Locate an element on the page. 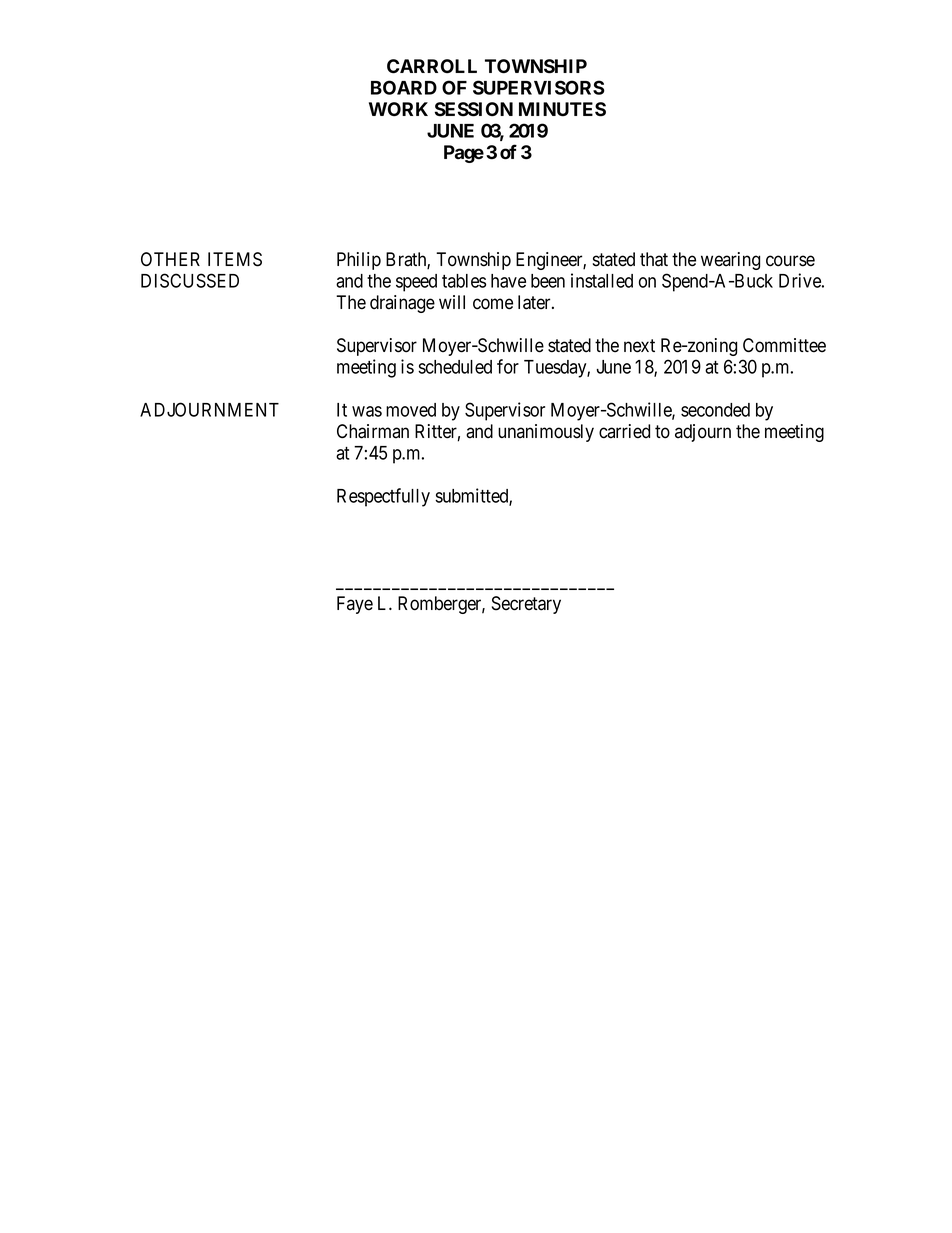 The image size is (952, 1233). tables is located at coordinates (464, 281).
